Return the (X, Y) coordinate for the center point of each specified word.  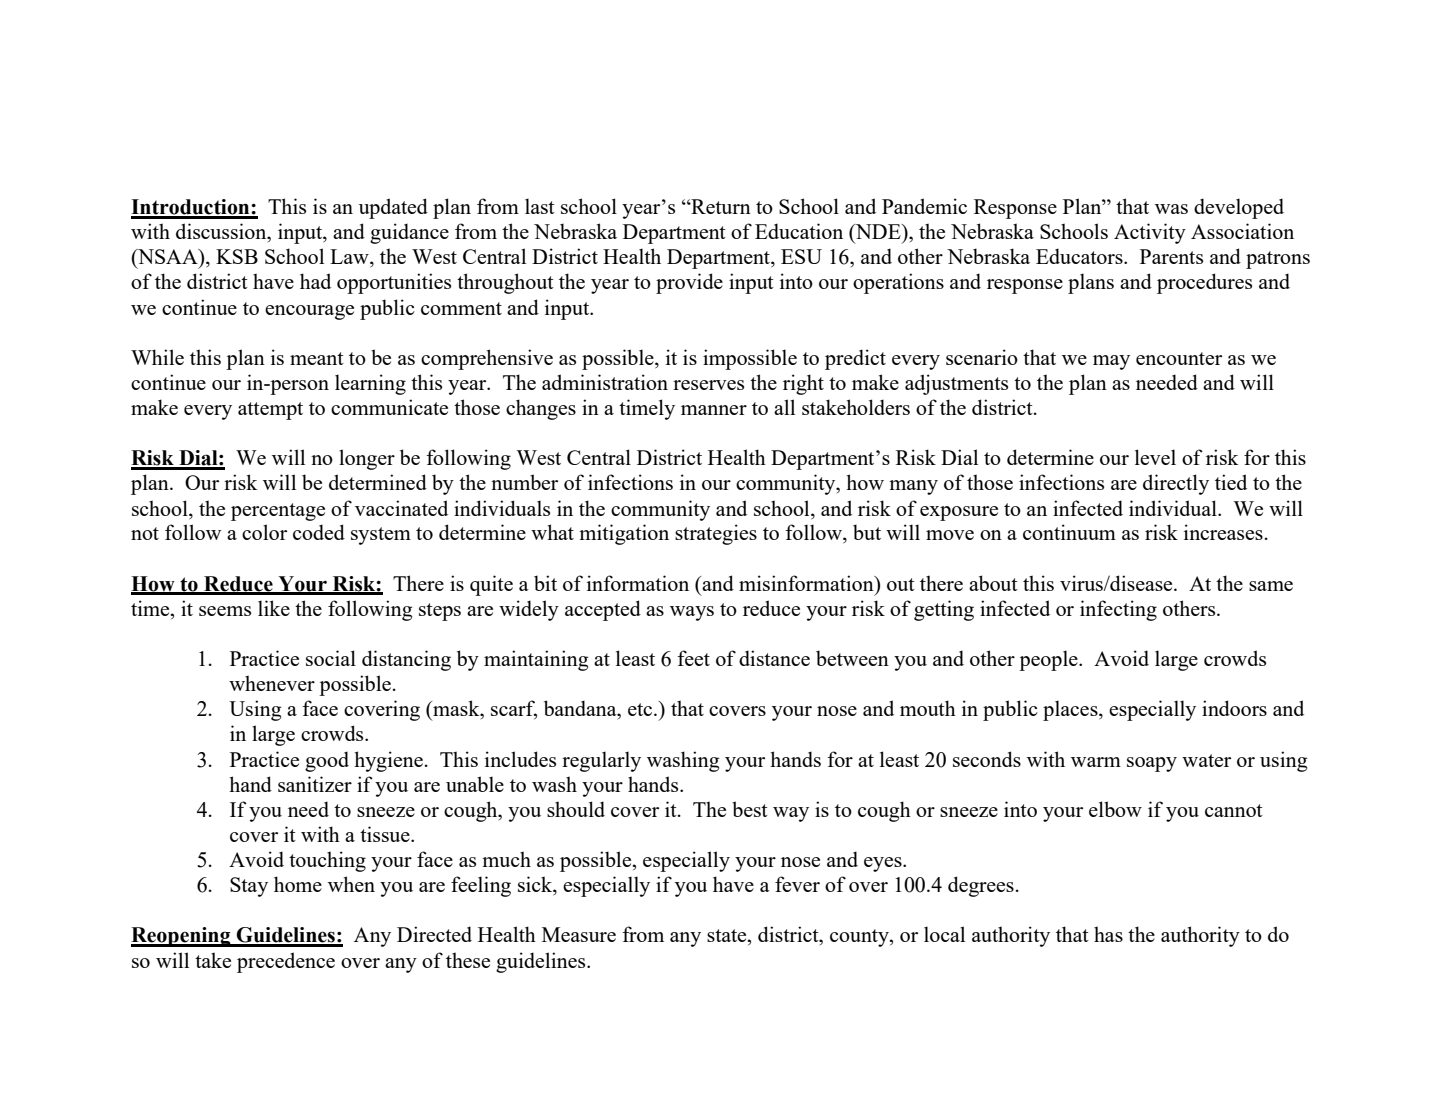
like (274, 608)
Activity (1150, 233)
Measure (579, 934)
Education (799, 231)
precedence (286, 962)
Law (350, 258)
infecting (1118, 610)
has (1108, 934)
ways (692, 613)
